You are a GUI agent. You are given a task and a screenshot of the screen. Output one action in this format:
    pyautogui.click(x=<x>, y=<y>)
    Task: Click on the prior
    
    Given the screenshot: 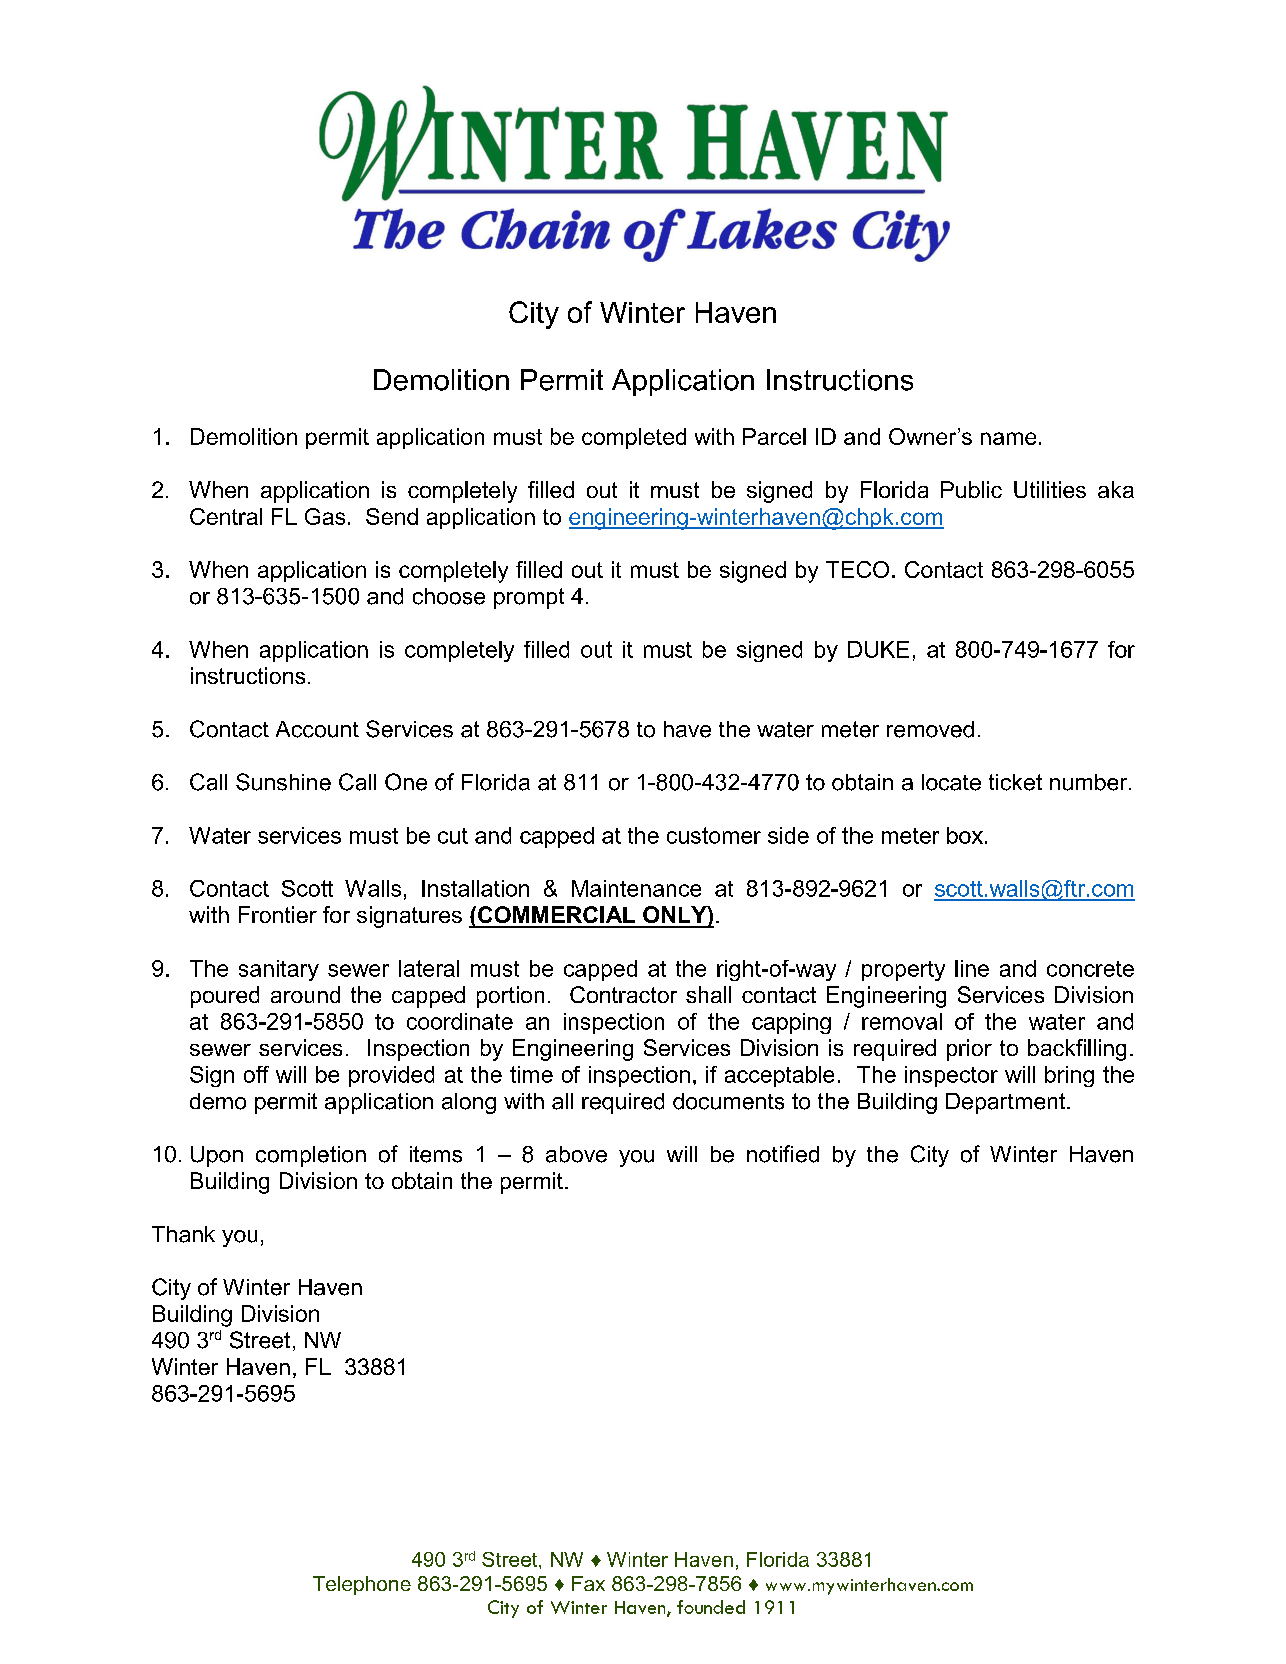 What is the action you would take?
    pyautogui.click(x=969, y=1050)
